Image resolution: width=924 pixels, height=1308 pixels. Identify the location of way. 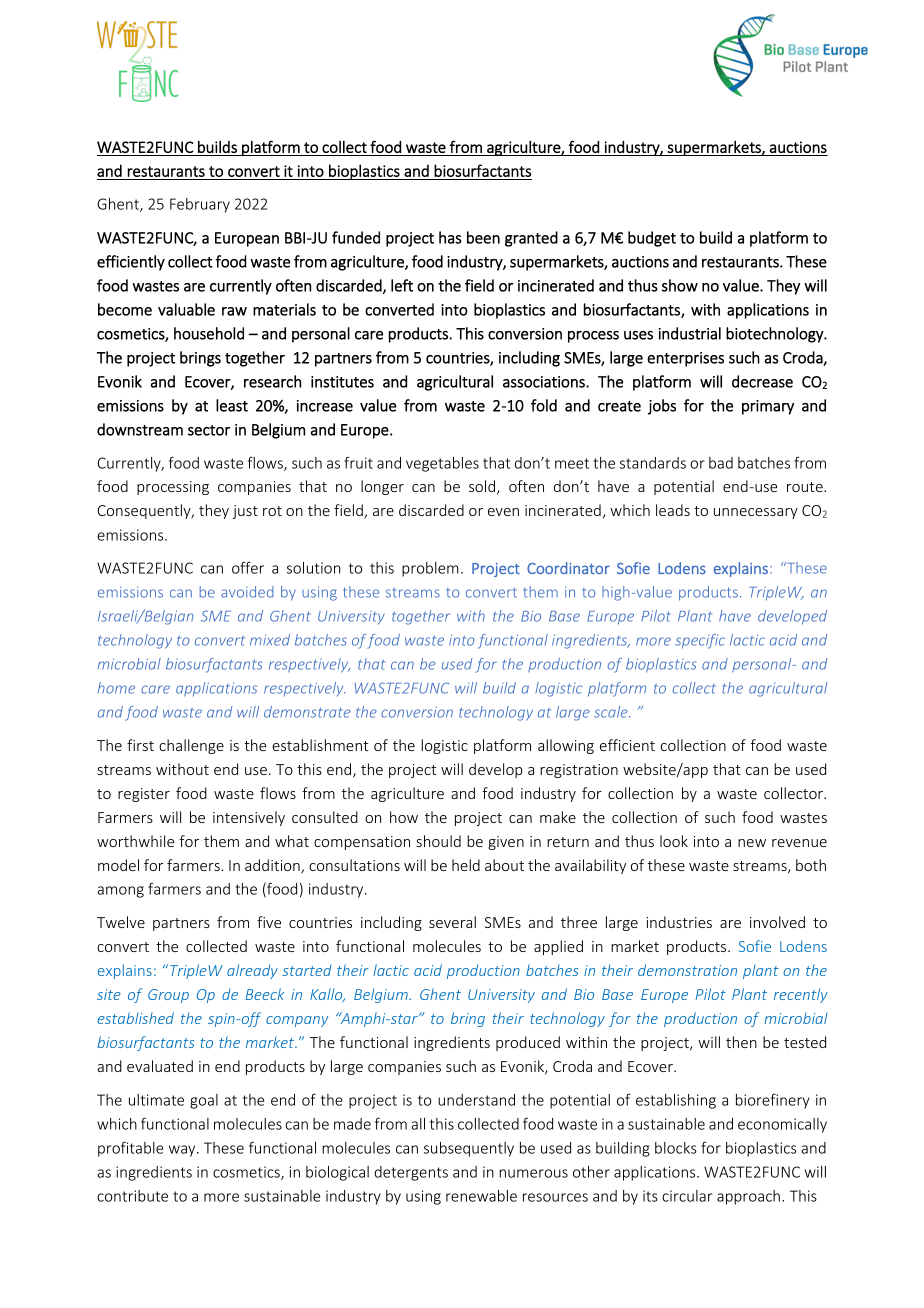
(183, 1151).
